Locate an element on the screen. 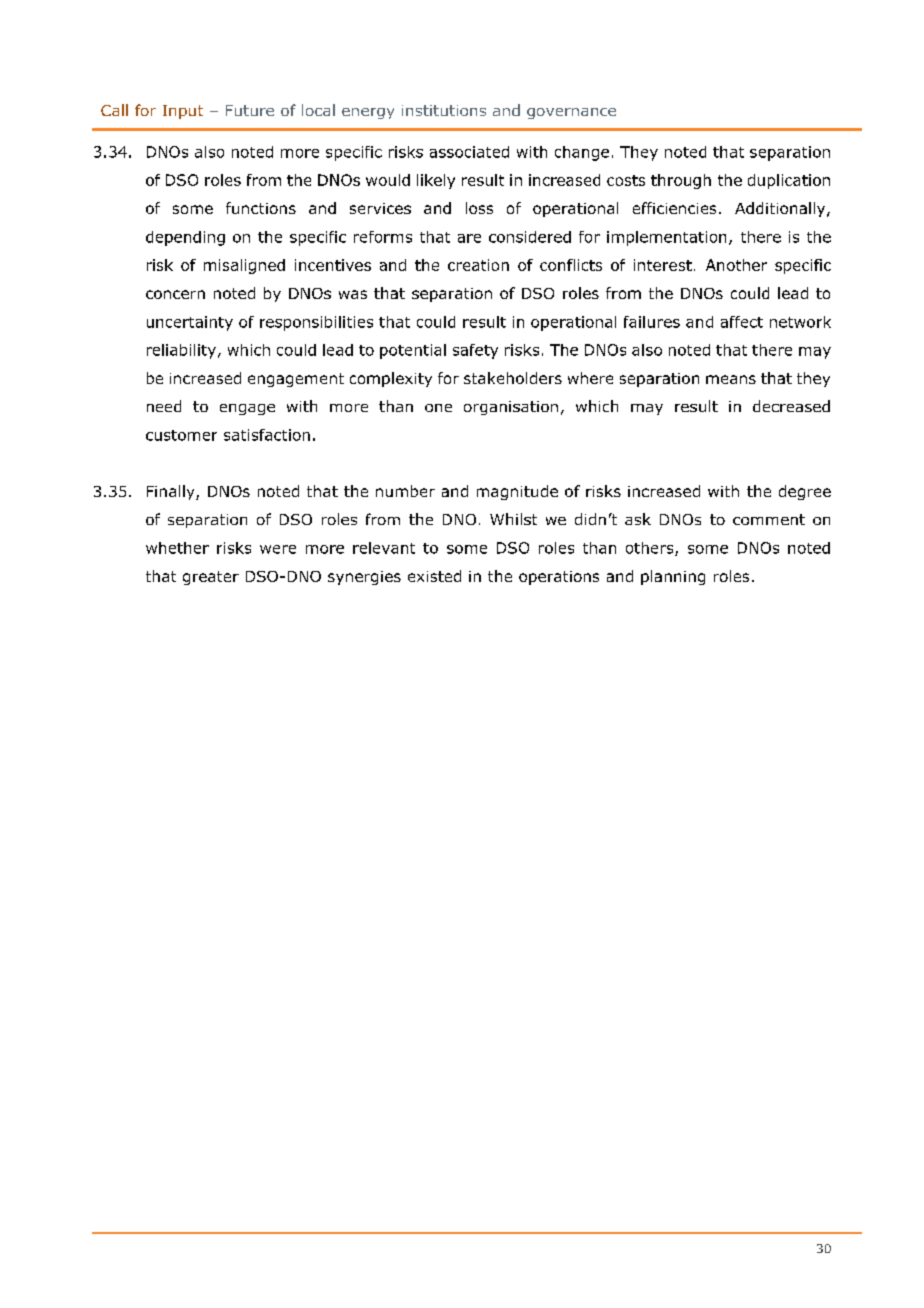 The image size is (924, 1308). reliability is located at coordinates (181, 351).
